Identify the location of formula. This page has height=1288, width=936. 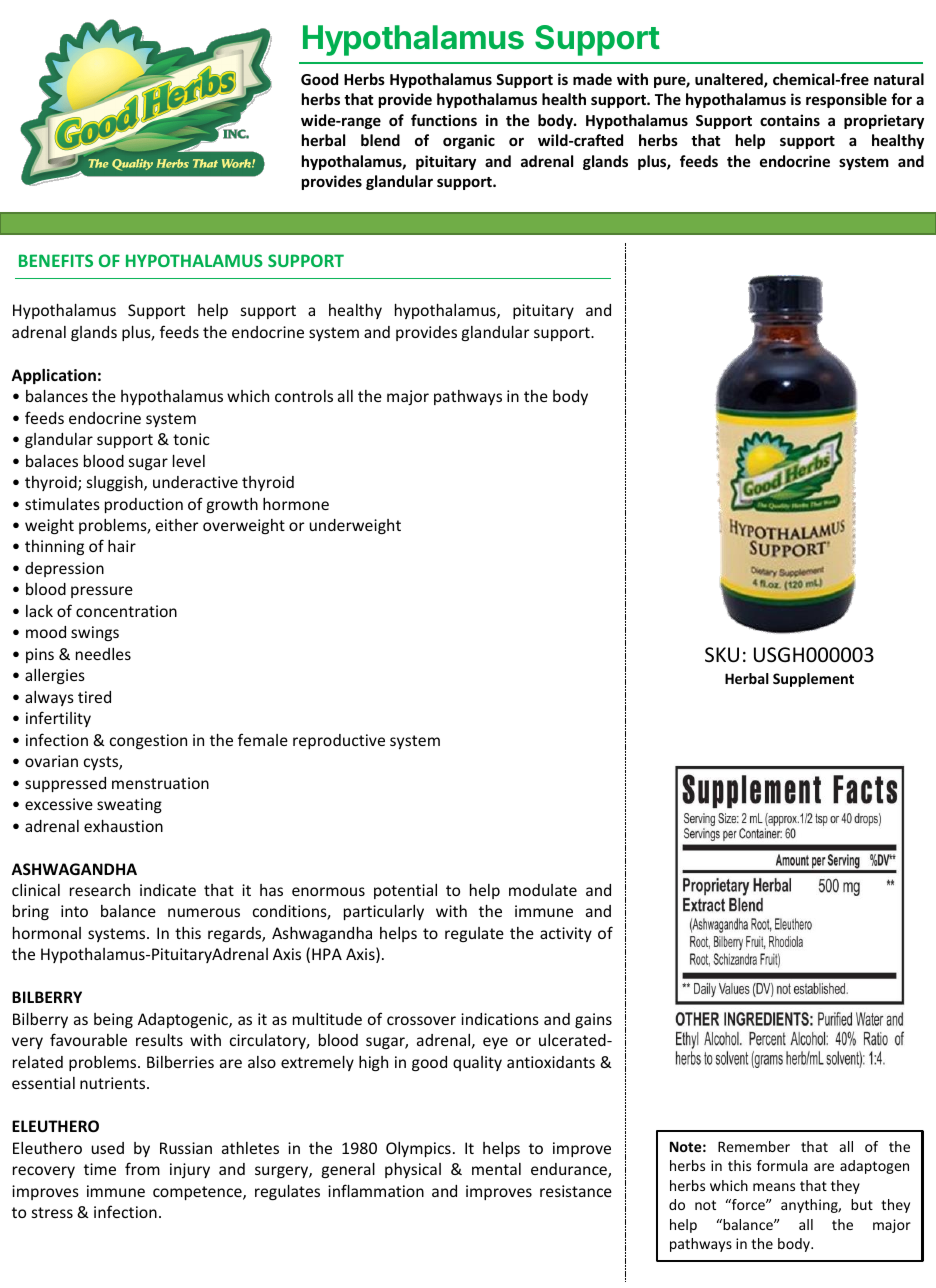
(782, 1165).
